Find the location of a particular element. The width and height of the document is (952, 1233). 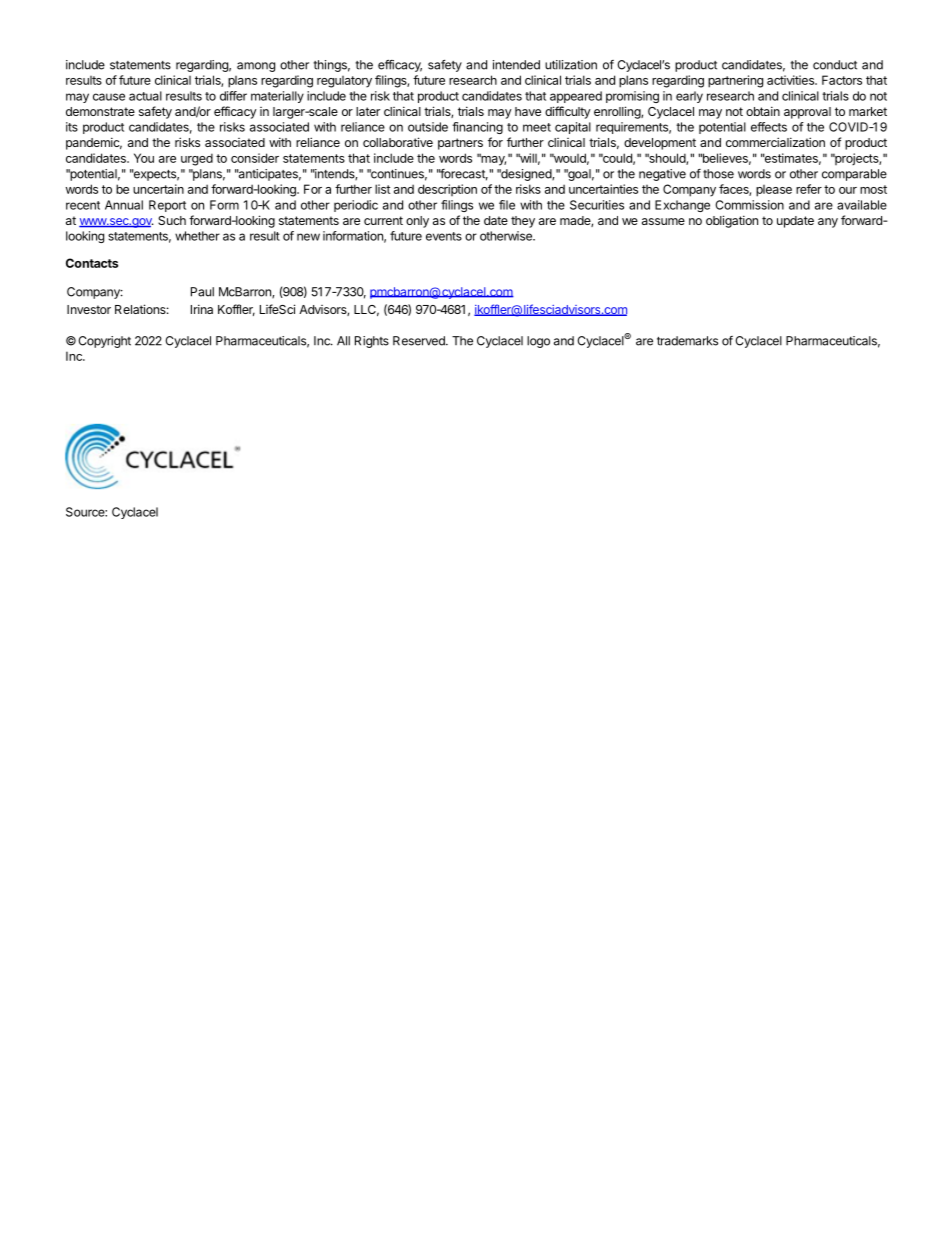

activities is located at coordinates (791, 80).
